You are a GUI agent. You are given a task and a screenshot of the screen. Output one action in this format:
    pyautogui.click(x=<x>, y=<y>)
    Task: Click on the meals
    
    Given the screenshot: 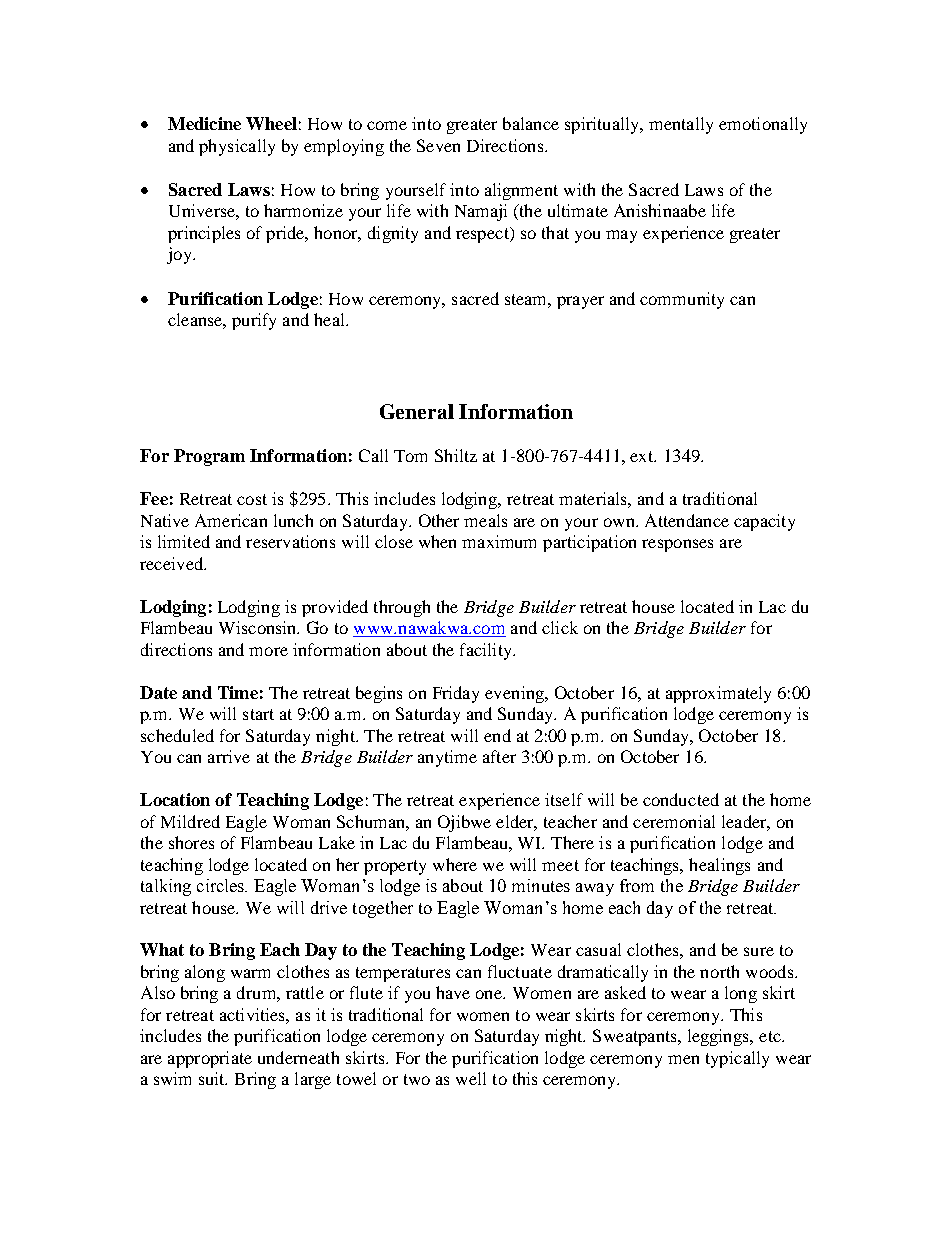 What is the action you would take?
    pyautogui.click(x=485, y=520)
